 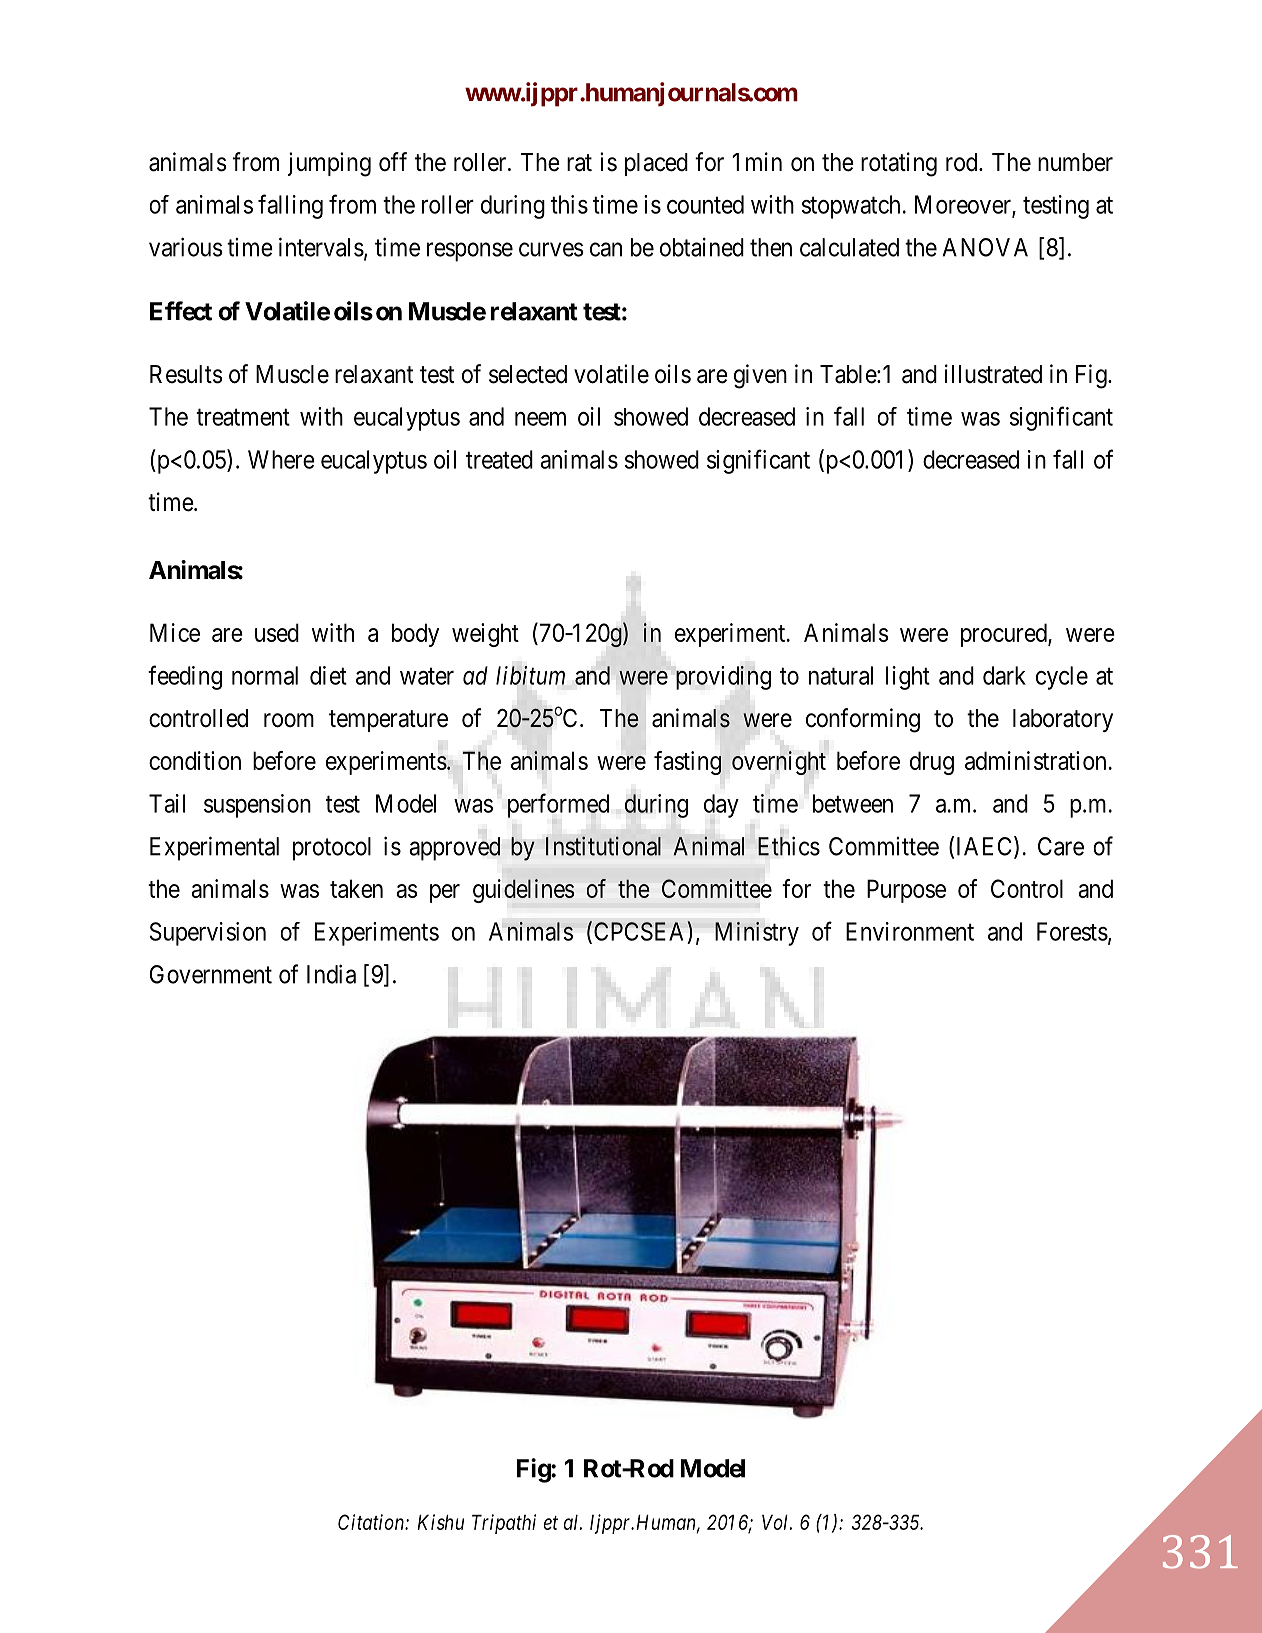 What do you see at coordinates (964, 205) in the page?
I see `Moreover` at bounding box center [964, 205].
